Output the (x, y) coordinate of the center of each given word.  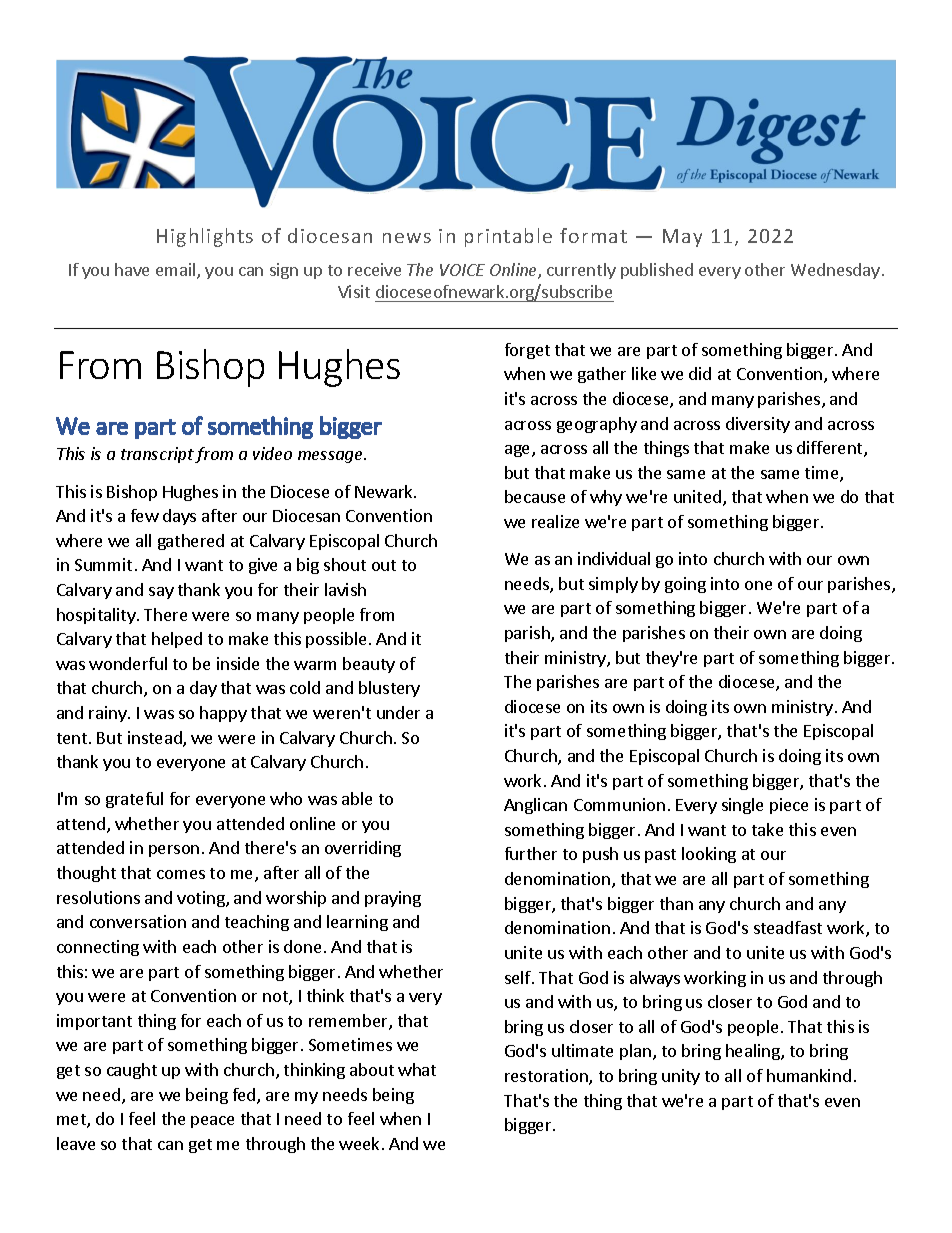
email (177, 271)
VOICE (462, 270)
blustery (389, 689)
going (685, 585)
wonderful (128, 663)
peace (212, 1122)
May (682, 238)
